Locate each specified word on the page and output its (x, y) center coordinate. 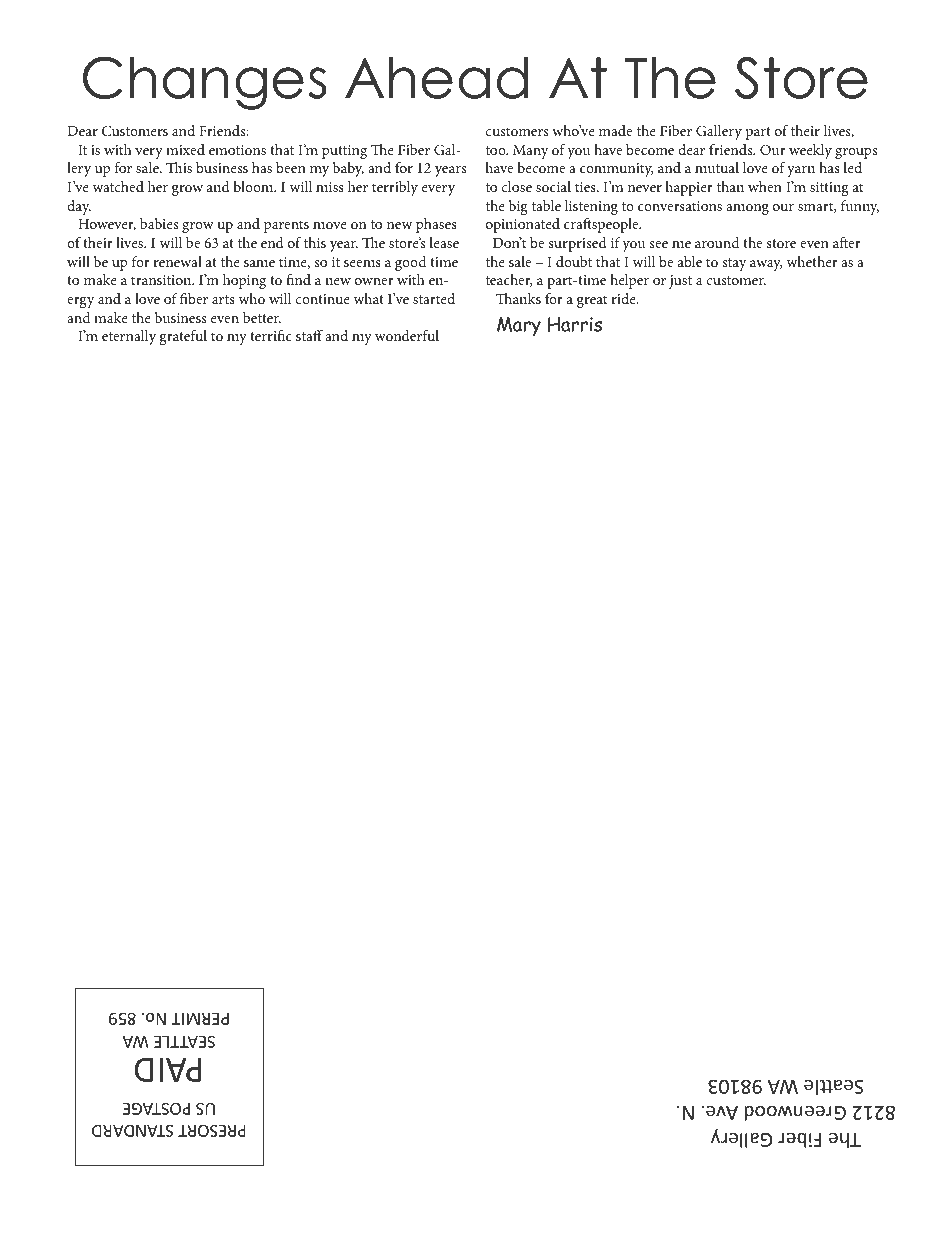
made (615, 130)
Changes (205, 83)
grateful (183, 337)
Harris (575, 324)
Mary (519, 326)
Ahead (436, 77)
